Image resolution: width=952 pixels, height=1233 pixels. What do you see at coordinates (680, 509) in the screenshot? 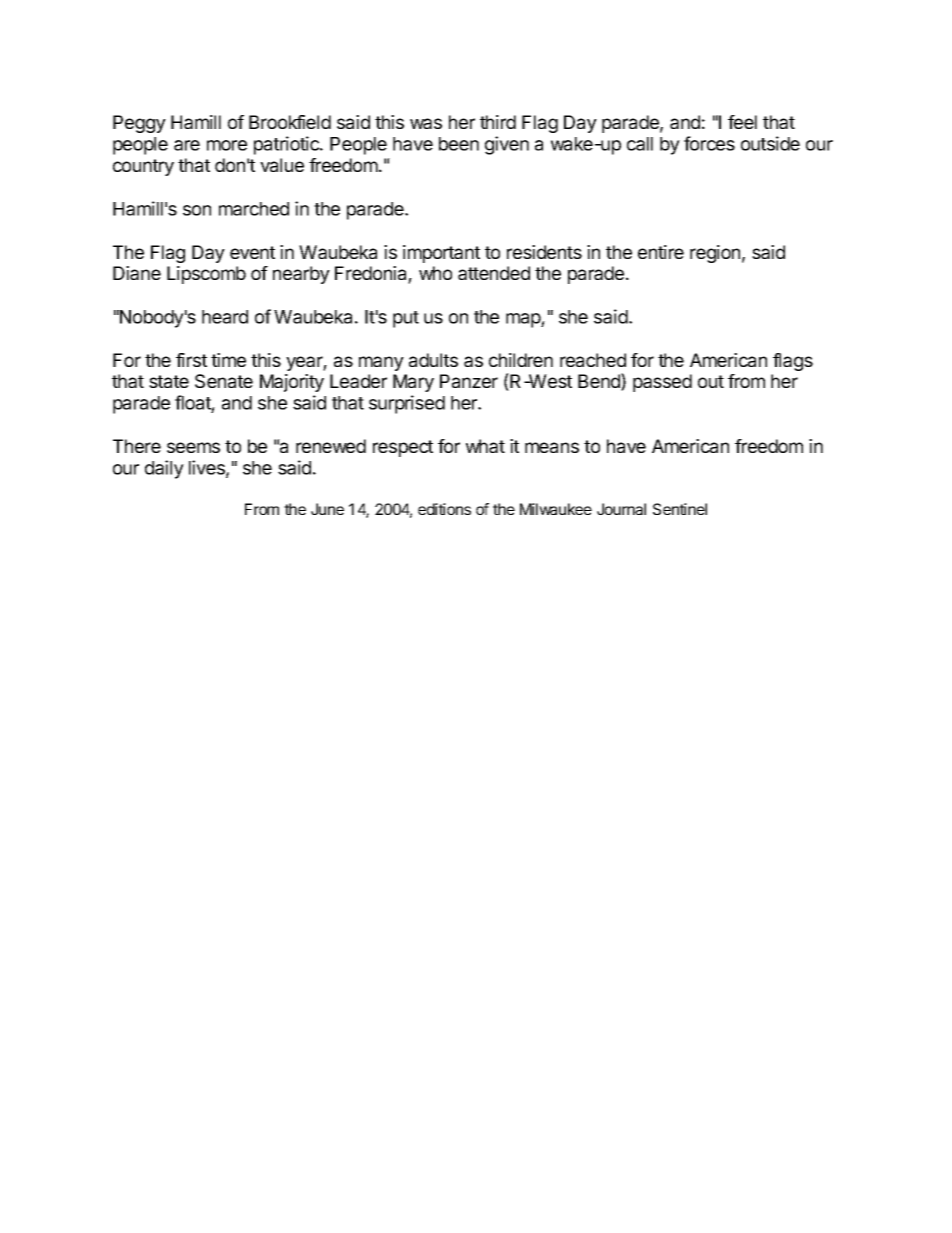
I see `Sentinel` at bounding box center [680, 509].
